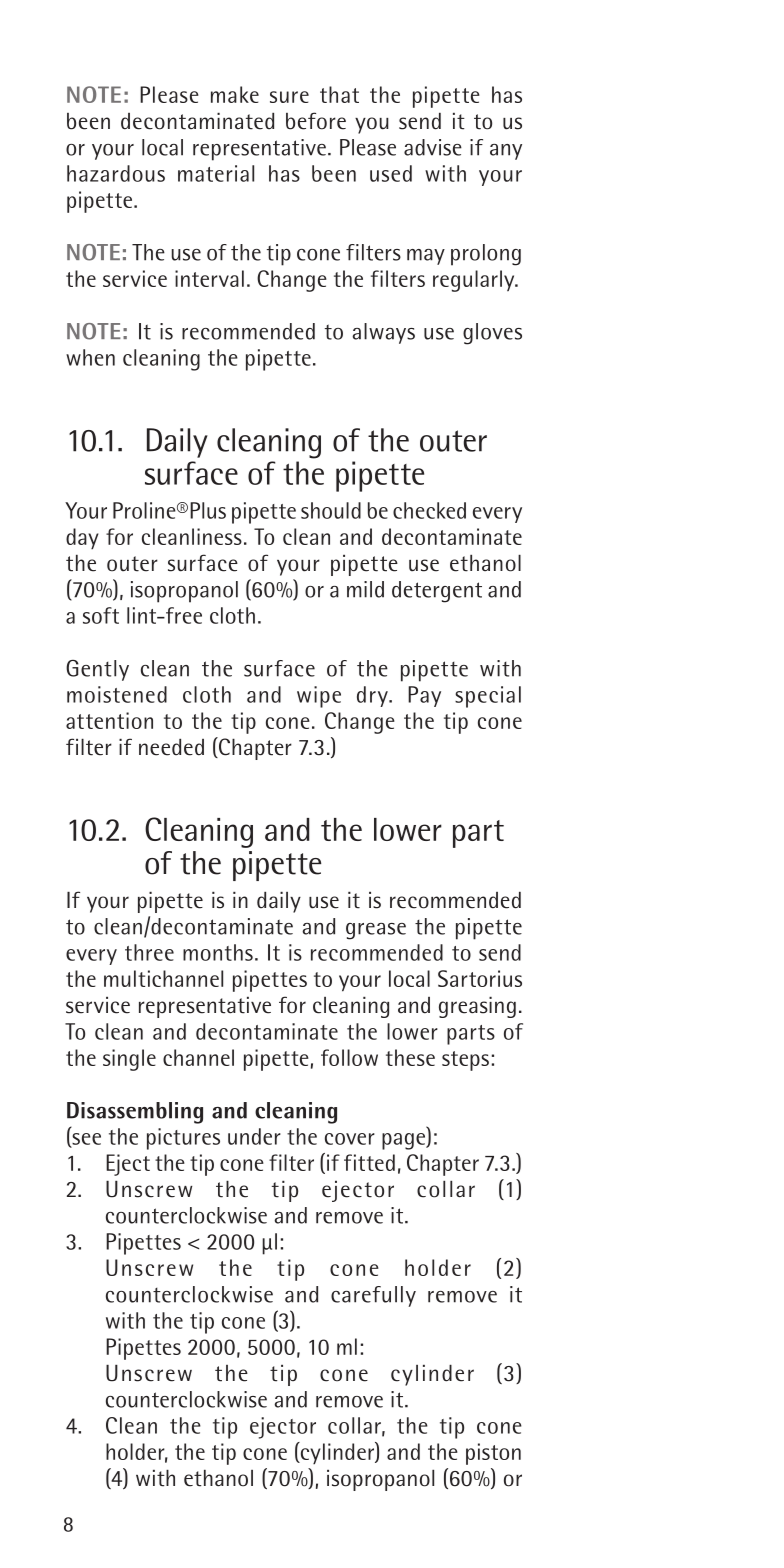 This screenshot has width=784, height=1568. I want to click on advise, so click(433, 147).
